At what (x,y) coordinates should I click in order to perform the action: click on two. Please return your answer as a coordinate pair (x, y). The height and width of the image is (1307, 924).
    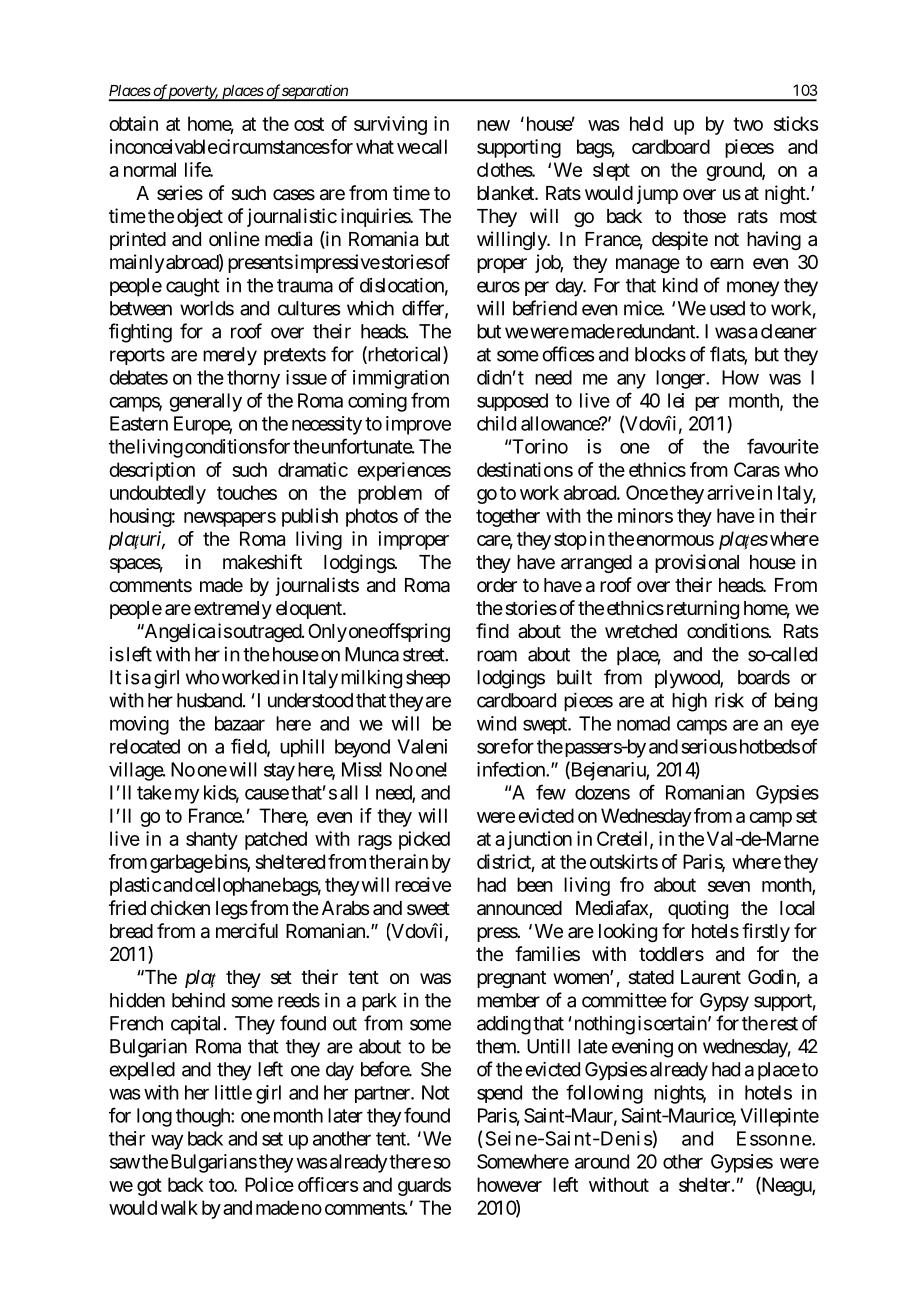
    Looking at the image, I should click on (748, 124).
